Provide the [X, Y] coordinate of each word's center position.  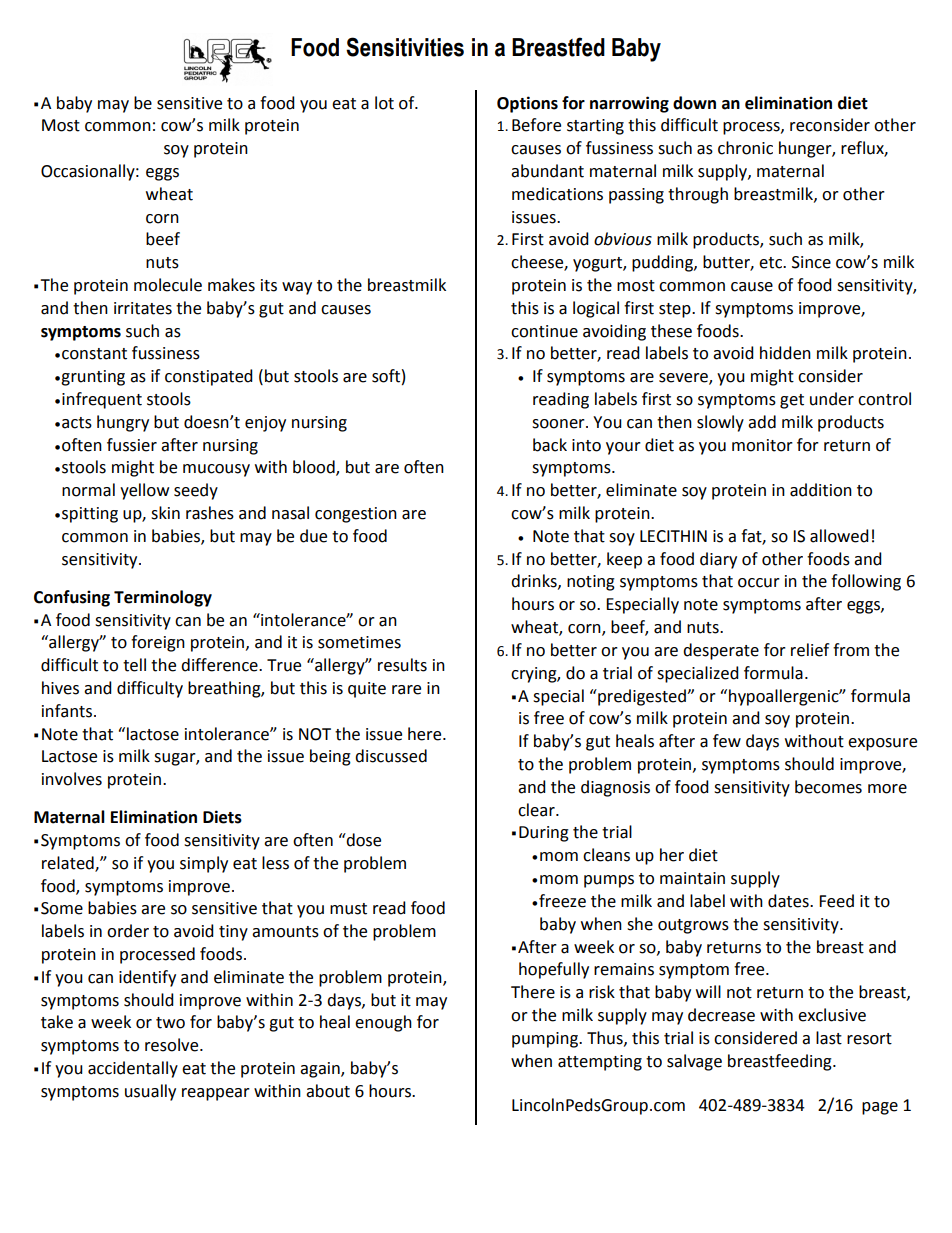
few [727, 741]
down [694, 103]
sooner [559, 424]
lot [384, 103]
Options [527, 104]
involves [72, 779]
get [792, 401]
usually [150, 1092]
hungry [123, 423]
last [829, 1038]
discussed [391, 756]
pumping [546, 1040]
